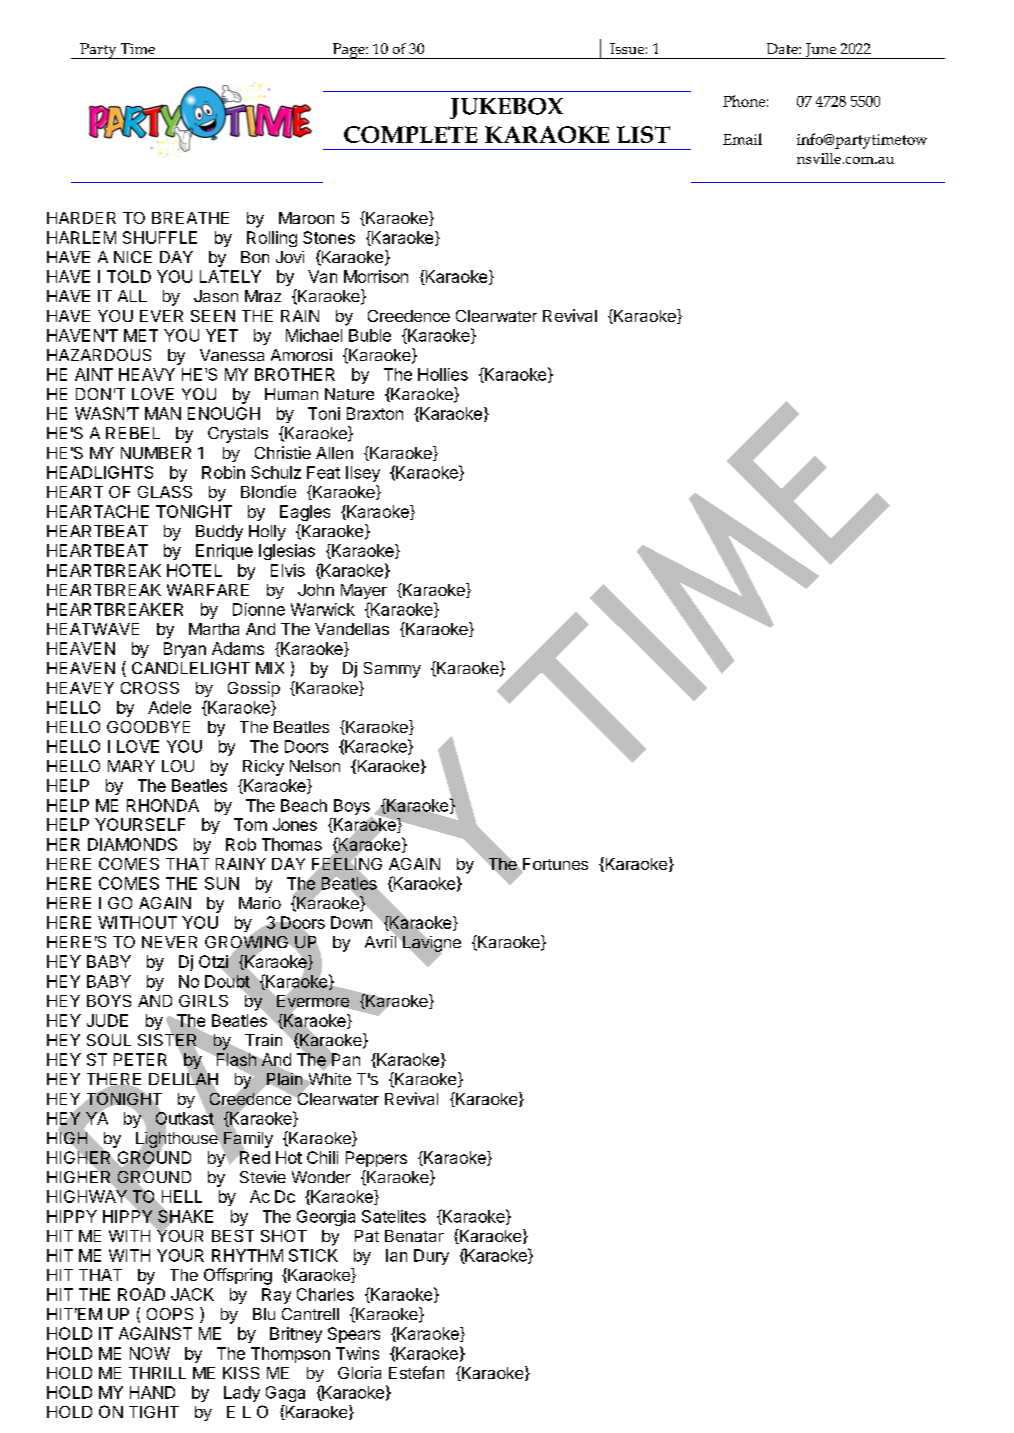 Image resolution: width=1014 pixels, height=1433 pixels. Describe the element at coordinates (190, 218) in the document. I see `BREATHE` at that location.
